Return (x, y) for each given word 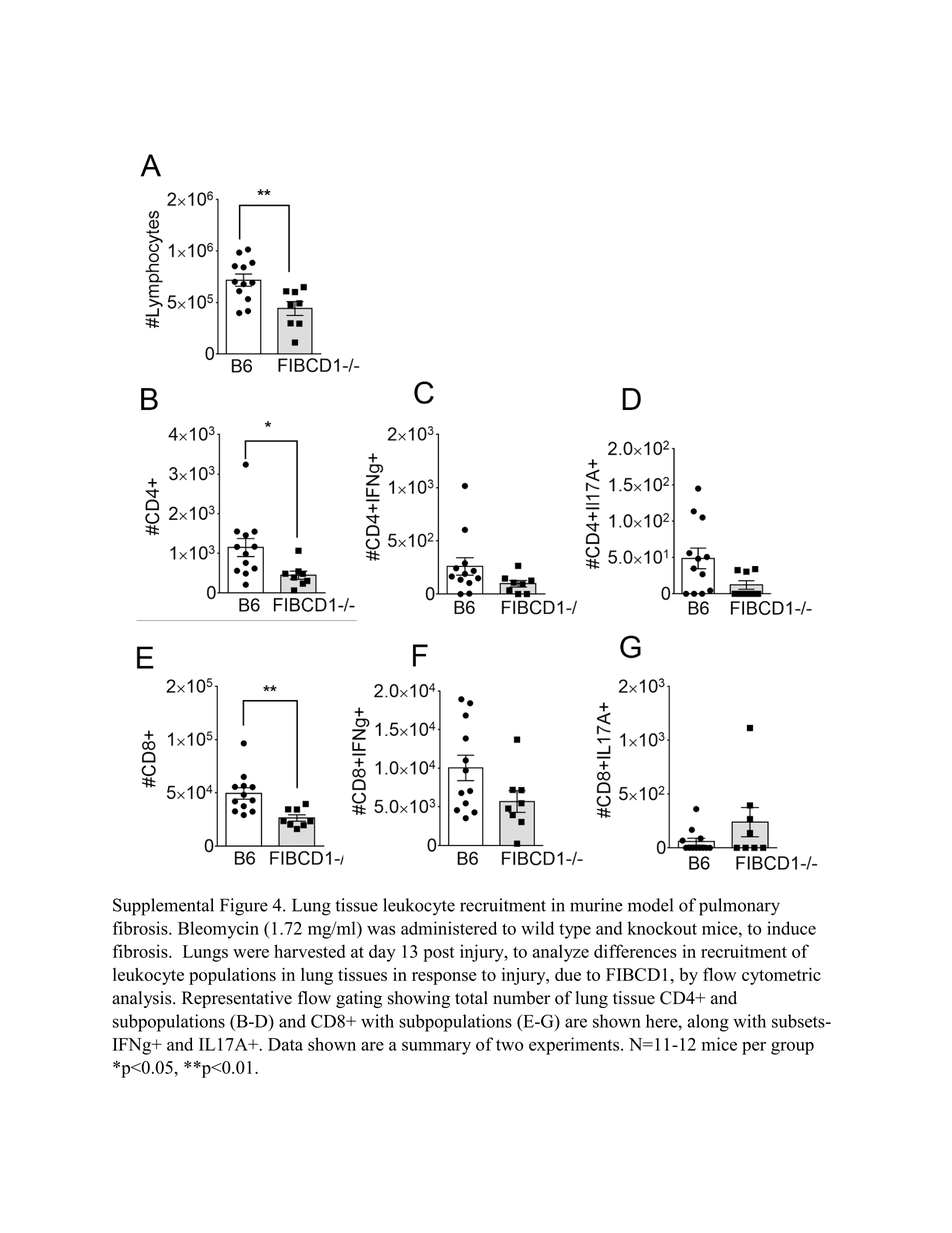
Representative (237, 999)
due (568, 974)
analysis (143, 999)
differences (635, 951)
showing (419, 999)
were (251, 953)
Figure (244, 907)
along (708, 1023)
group (792, 1048)
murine (596, 905)
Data (285, 1044)
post (439, 954)
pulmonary (739, 907)
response (444, 978)
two (509, 1045)
